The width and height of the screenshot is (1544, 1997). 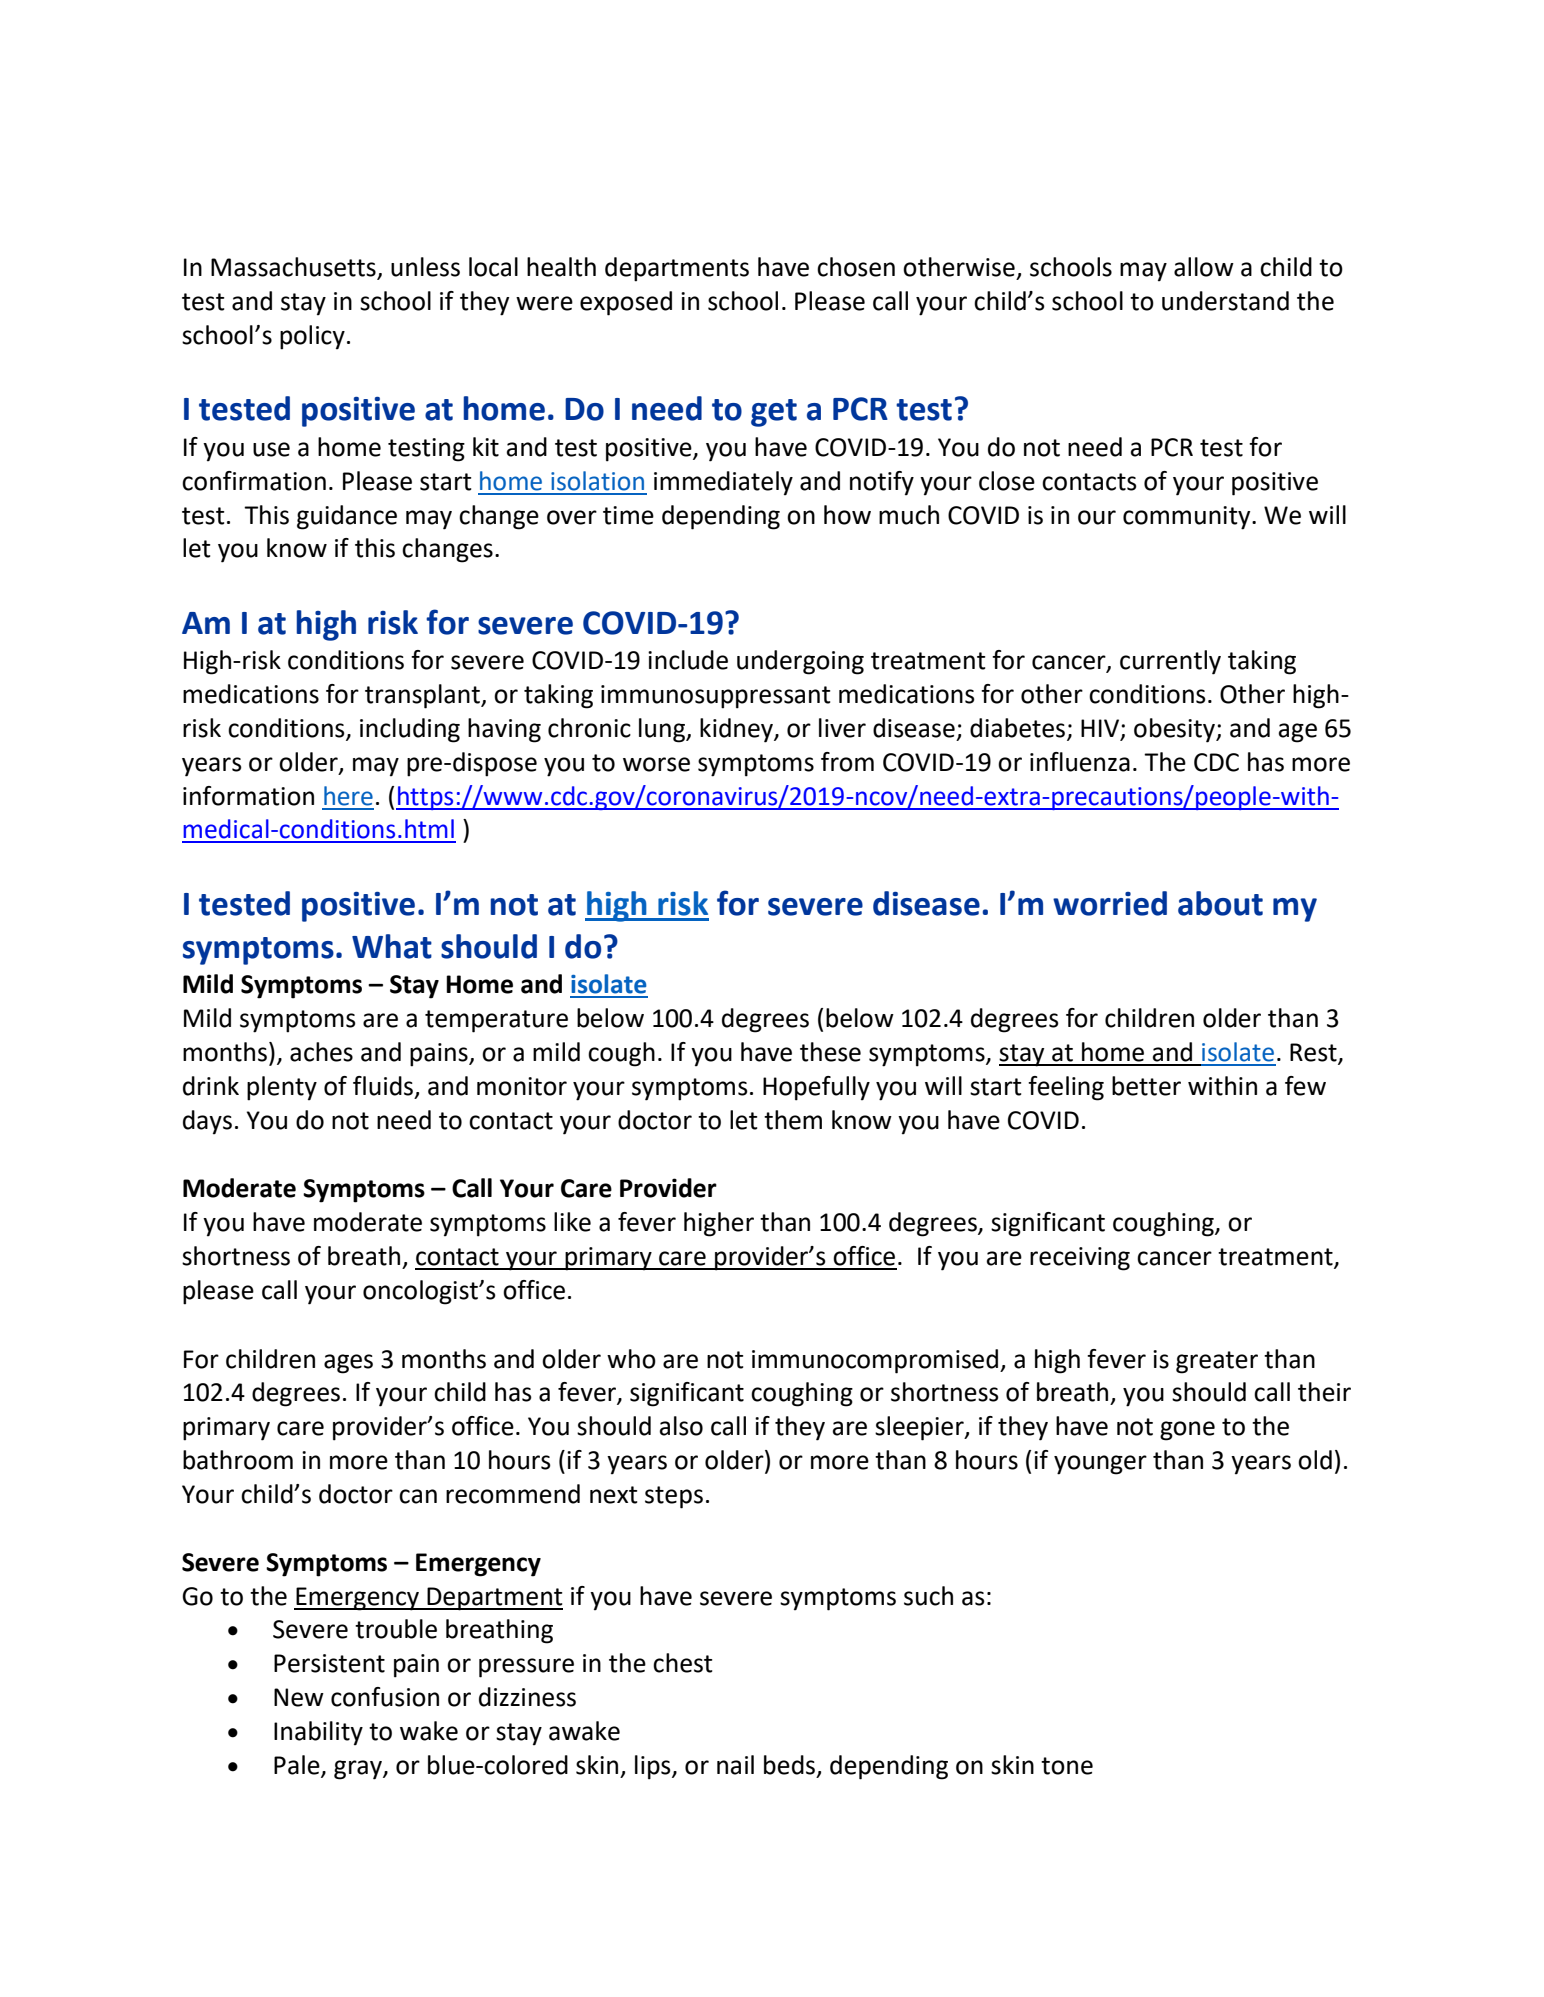 I want to click on ages, so click(x=348, y=1364).
